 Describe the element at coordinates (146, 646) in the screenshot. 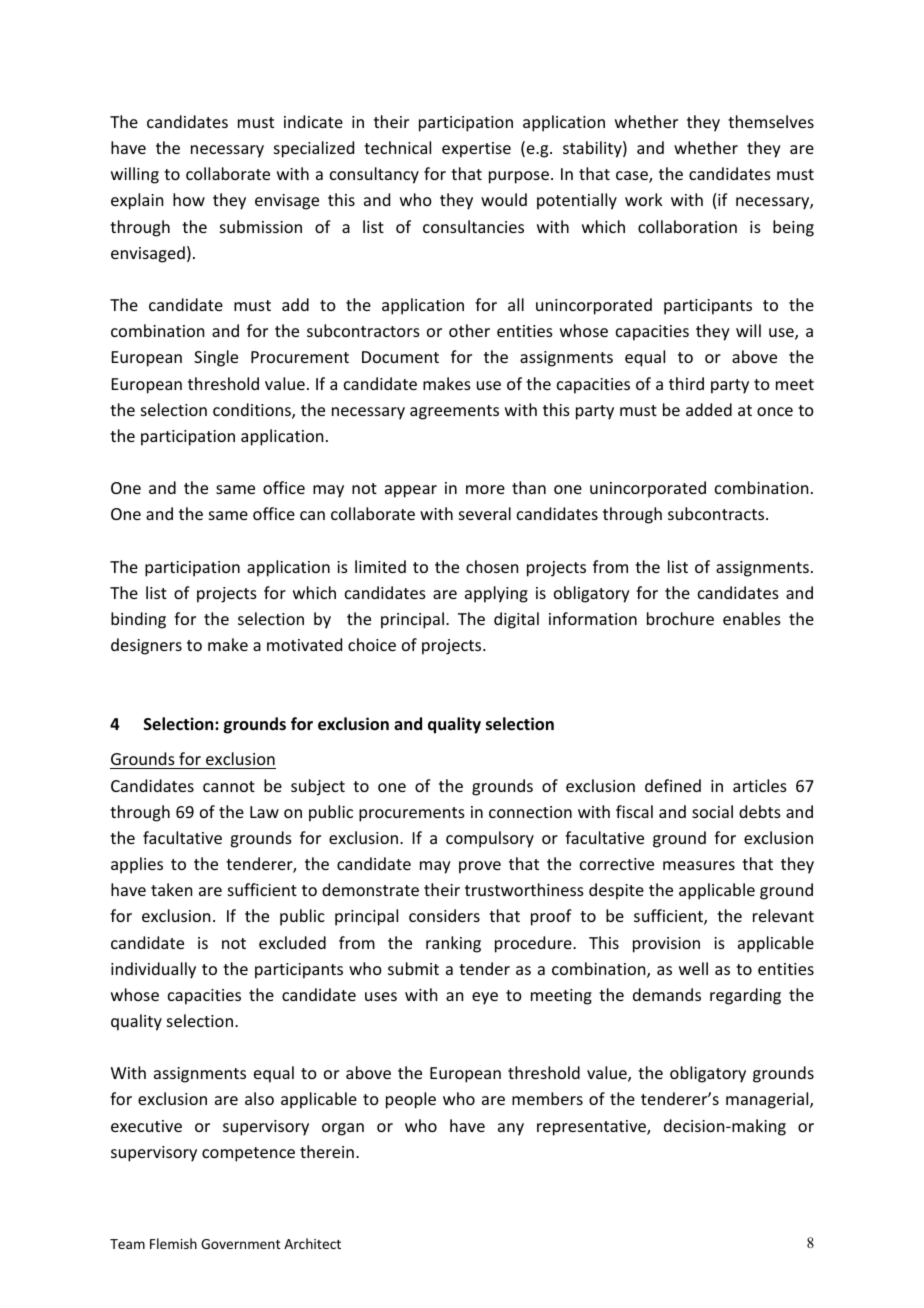

I see `designers` at that location.
